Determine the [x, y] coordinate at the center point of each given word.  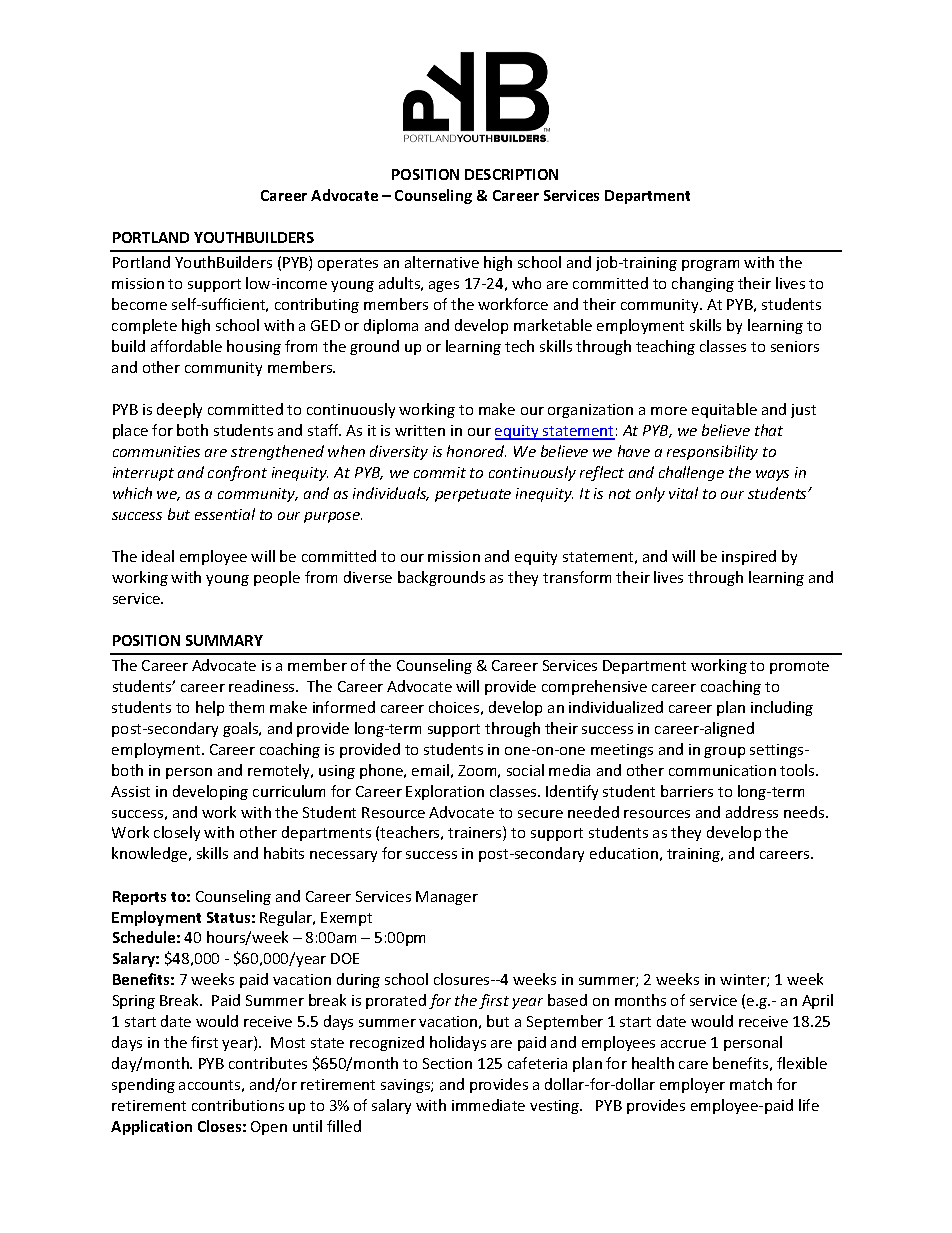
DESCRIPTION [511, 174]
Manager [447, 898]
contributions [238, 1105]
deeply [179, 410]
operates [348, 264]
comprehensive [594, 687]
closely [177, 833]
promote [799, 667]
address [752, 812]
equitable [724, 410]
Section [447, 1063]
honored [476, 451]
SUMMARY [224, 640]
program [710, 265]
